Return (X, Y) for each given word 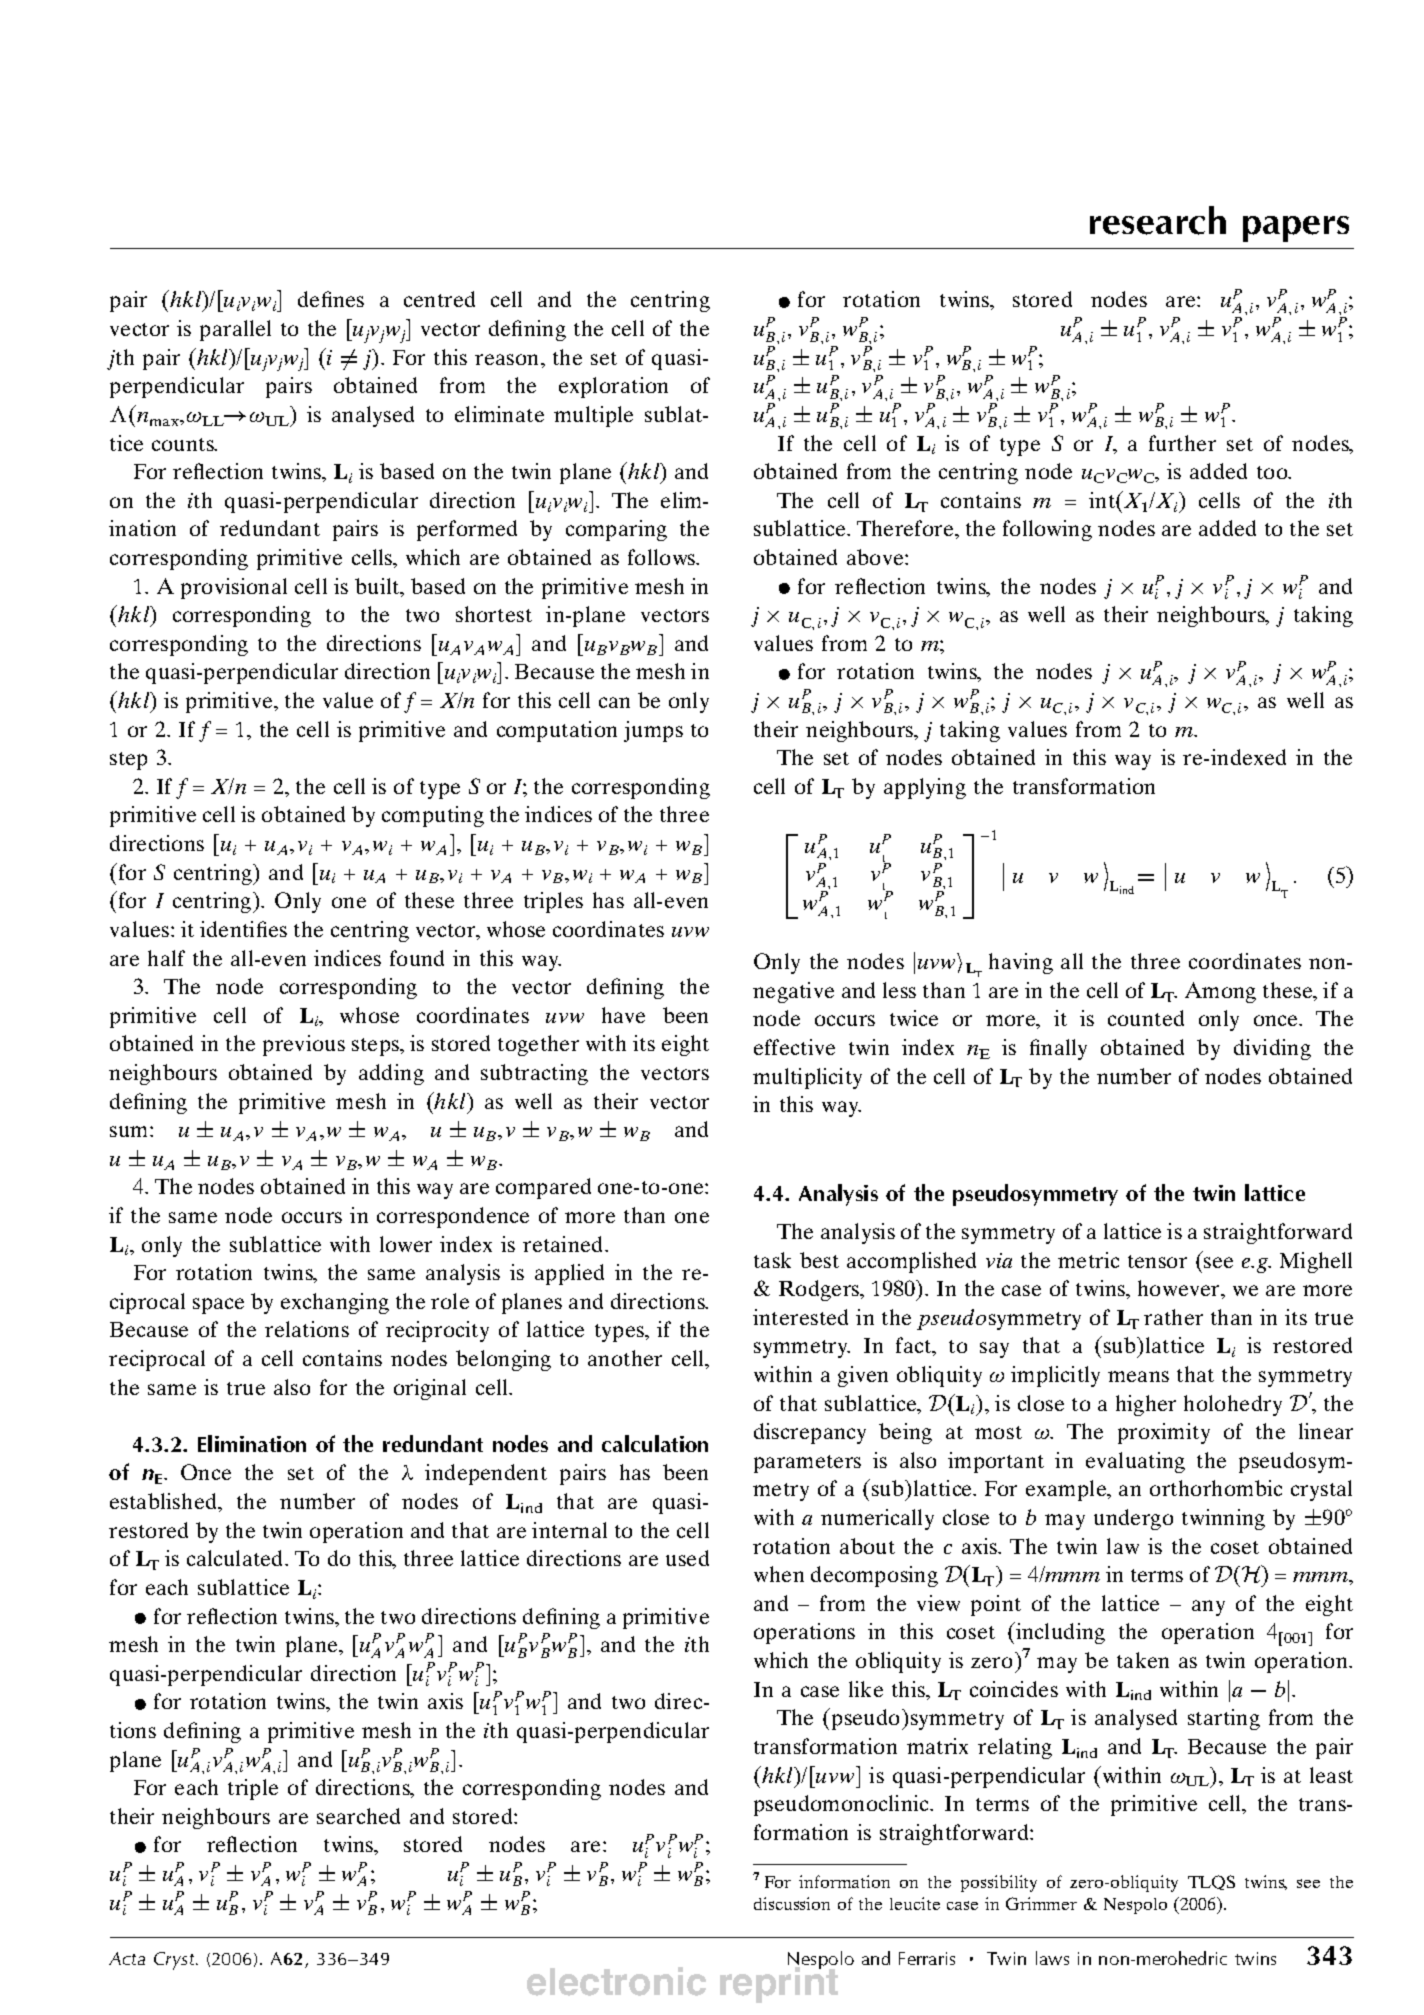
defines (331, 299)
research (1158, 220)
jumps (653, 731)
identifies (243, 929)
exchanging (335, 1303)
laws (1052, 1958)
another (625, 1358)
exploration (613, 387)
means (1138, 1376)
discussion (792, 1903)
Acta (127, 1958)
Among (1220, 992)
